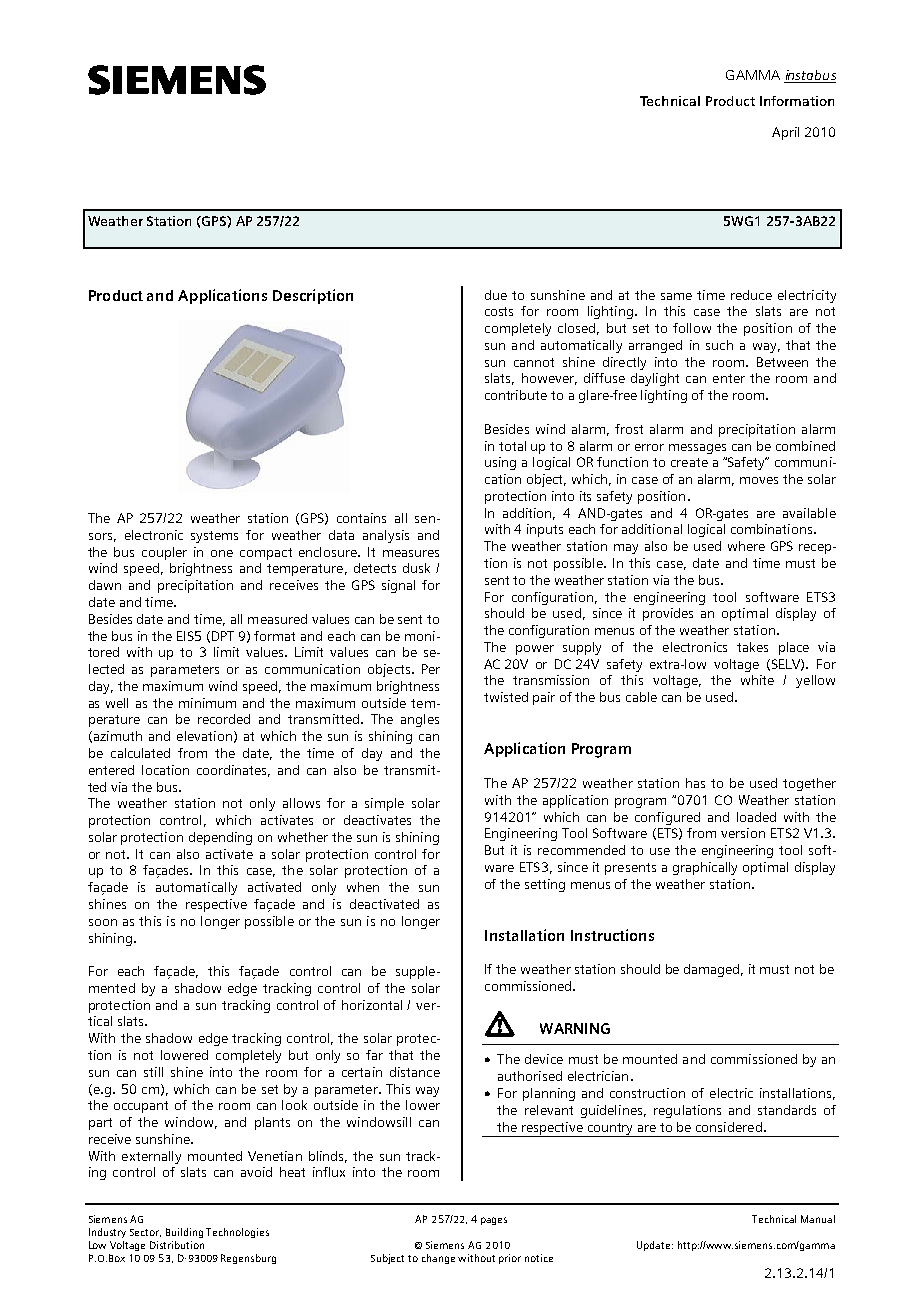 Image resolution: width=924 pixels, height=1308 pixels. I want to click on April, so click(785, 133).
